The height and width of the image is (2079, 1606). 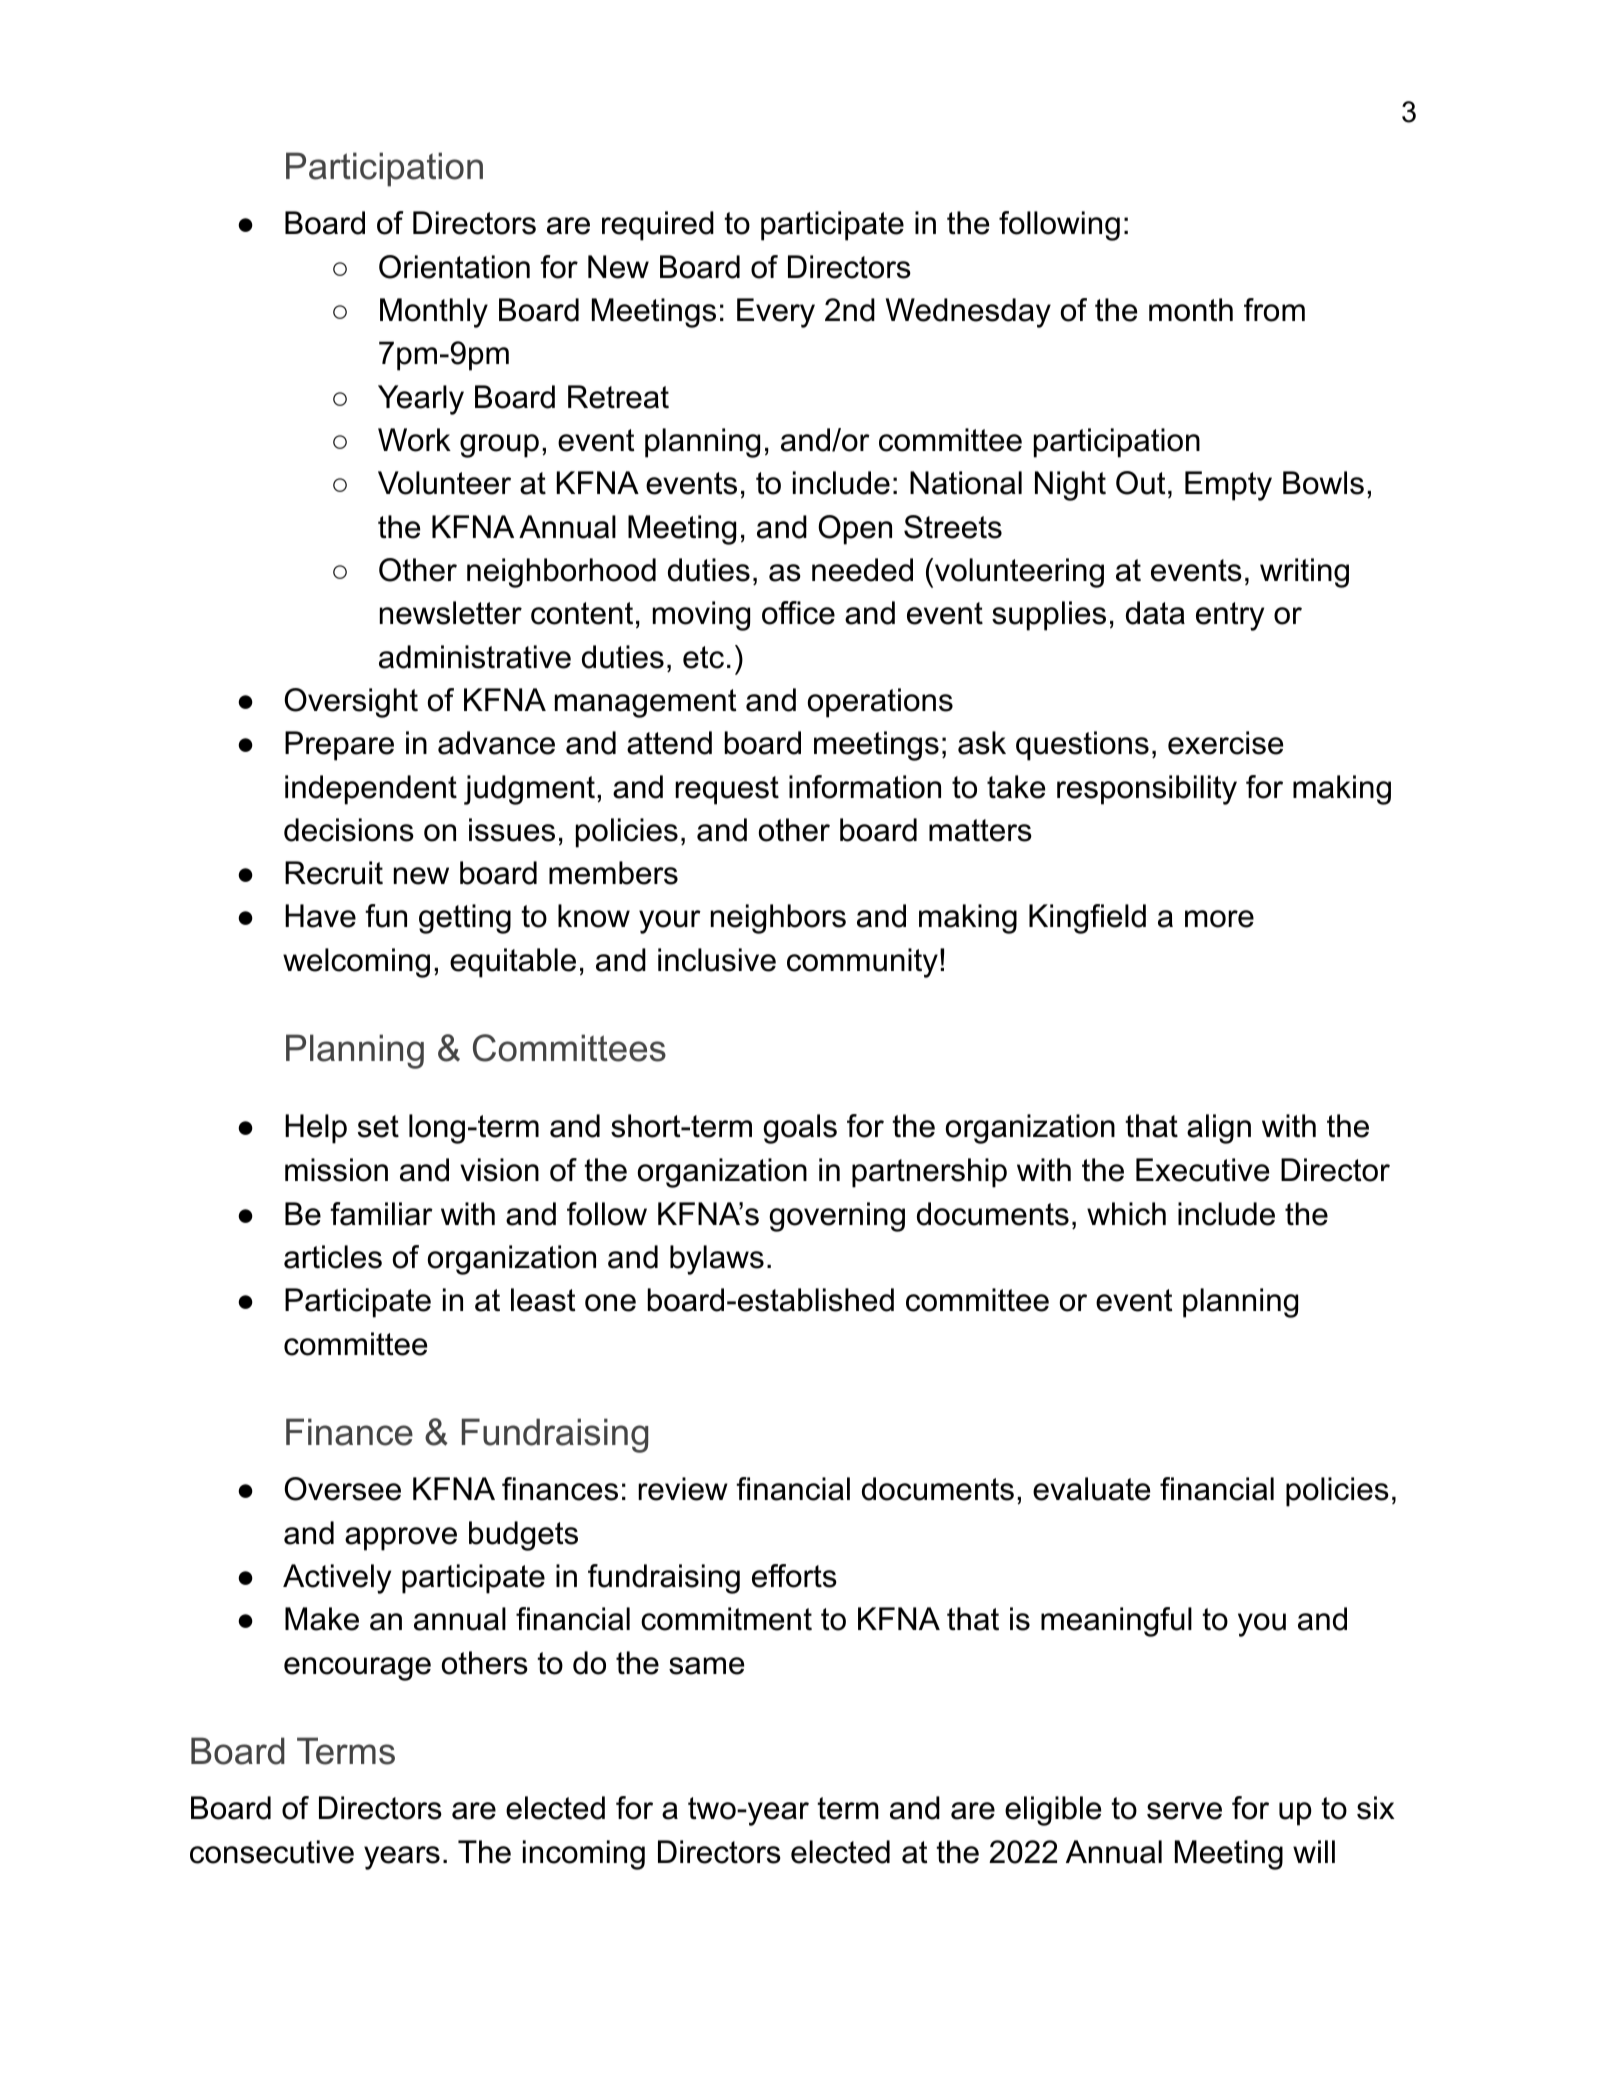 I want to click on same, so click(x=706, y=1666).
